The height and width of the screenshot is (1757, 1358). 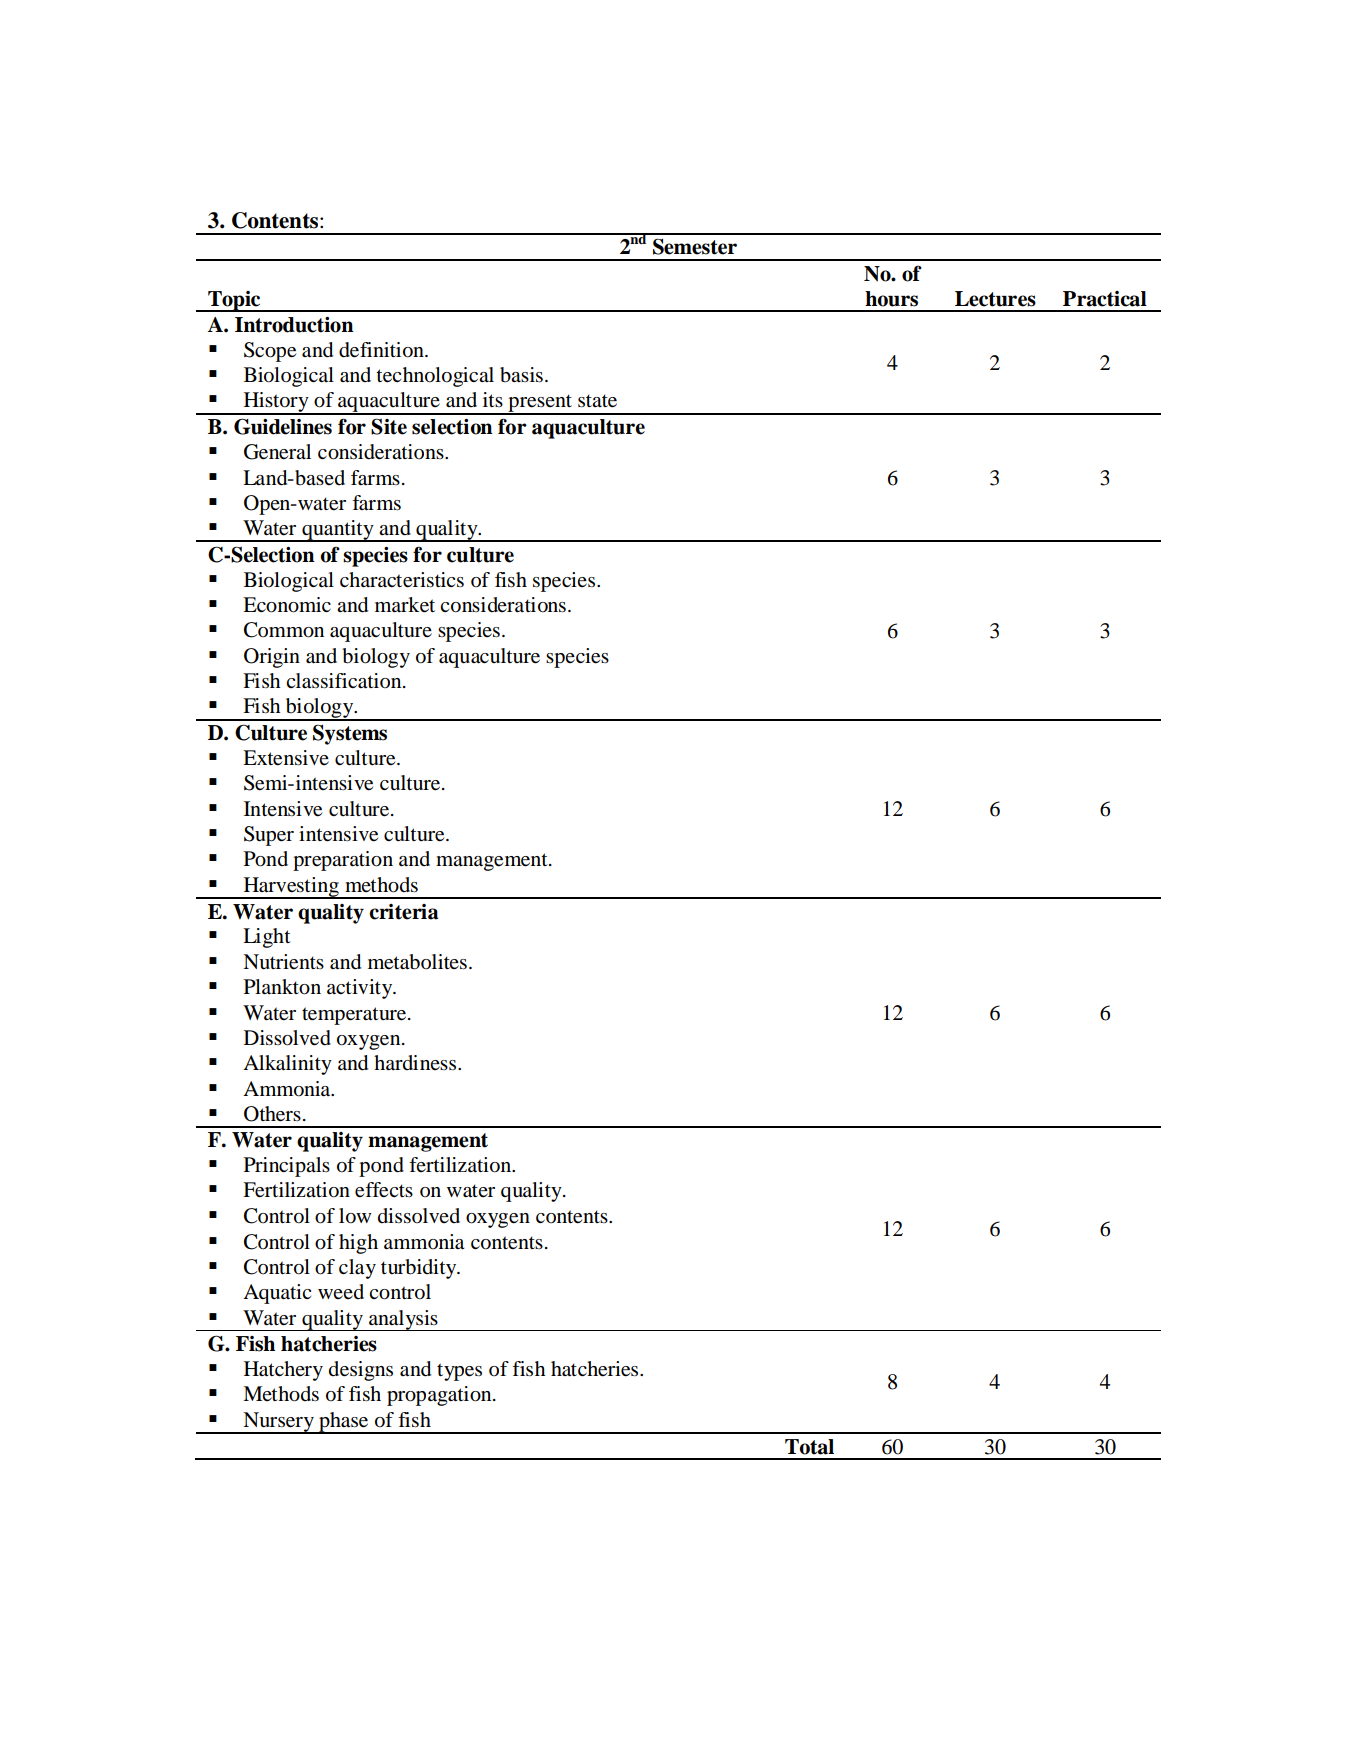 I want to click on phase, so click(x=344, y=1423).
